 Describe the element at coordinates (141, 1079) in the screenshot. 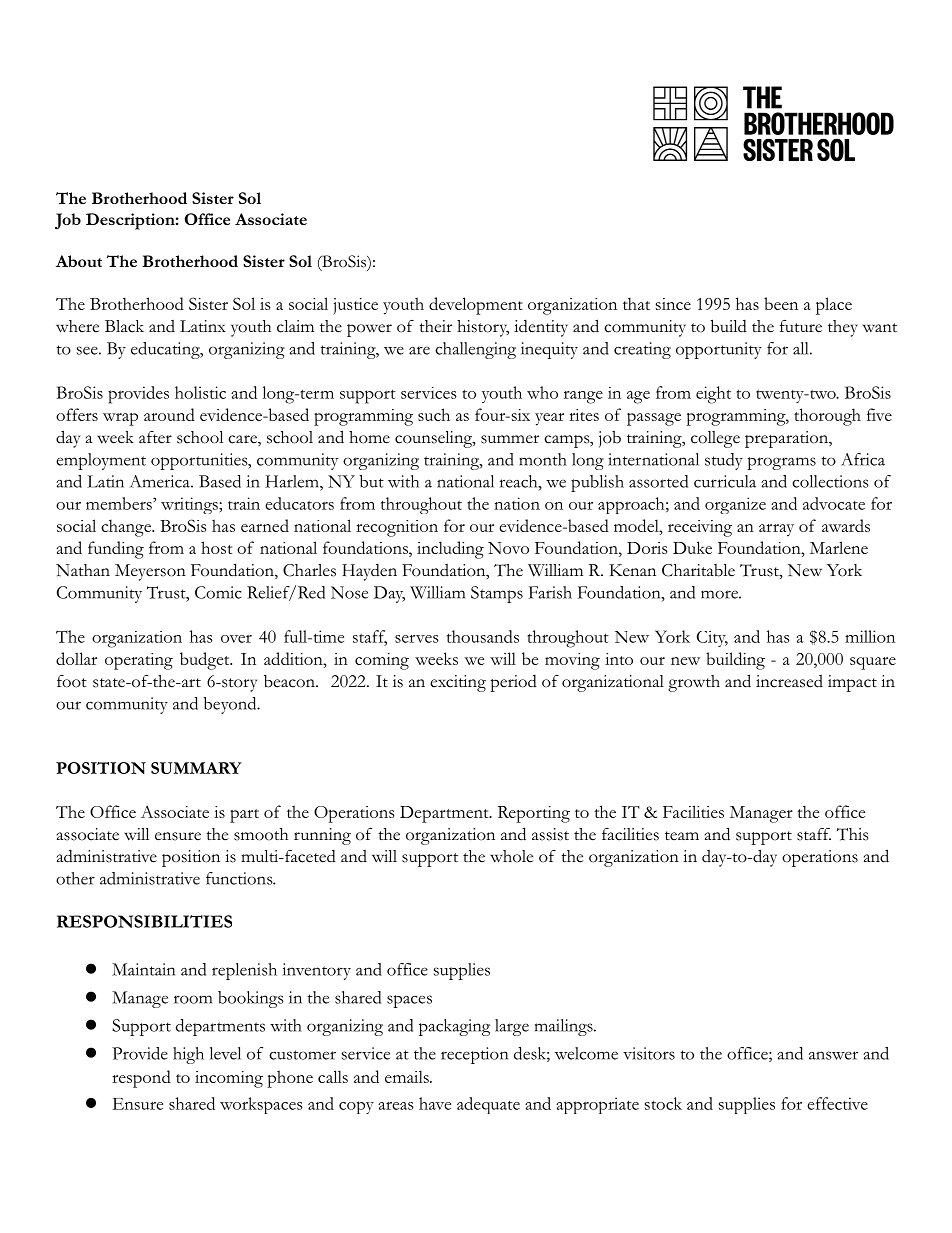

I see `respond` at that location.
